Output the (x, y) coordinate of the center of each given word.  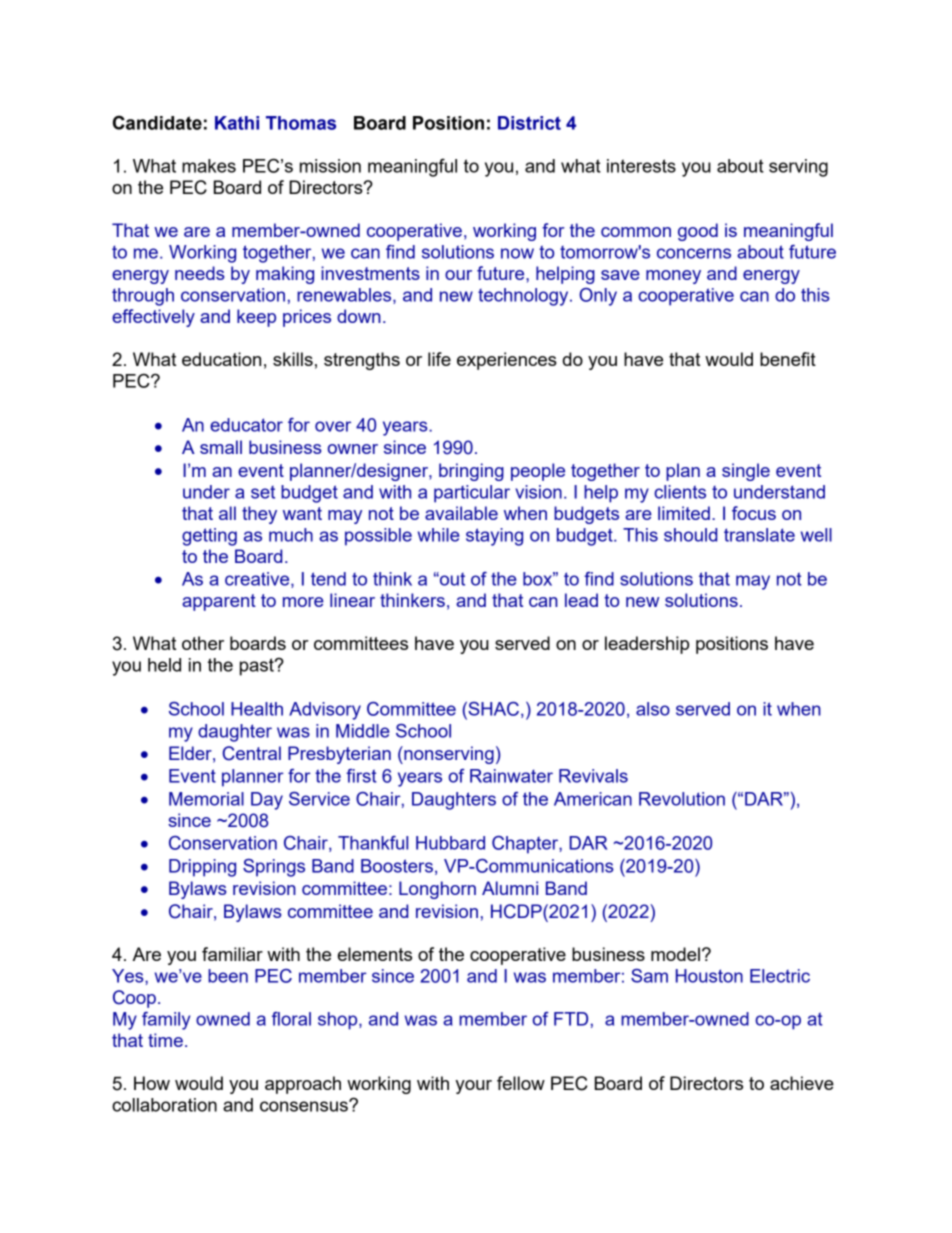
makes (209, 166)
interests (641, 166)
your (473, 1087)
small (221, 447)
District (529, 123)
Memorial (206, 799)
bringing (471, 472)
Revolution (682, 799)
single (746, 472)
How (152, 1083)
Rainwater (511, 776)
